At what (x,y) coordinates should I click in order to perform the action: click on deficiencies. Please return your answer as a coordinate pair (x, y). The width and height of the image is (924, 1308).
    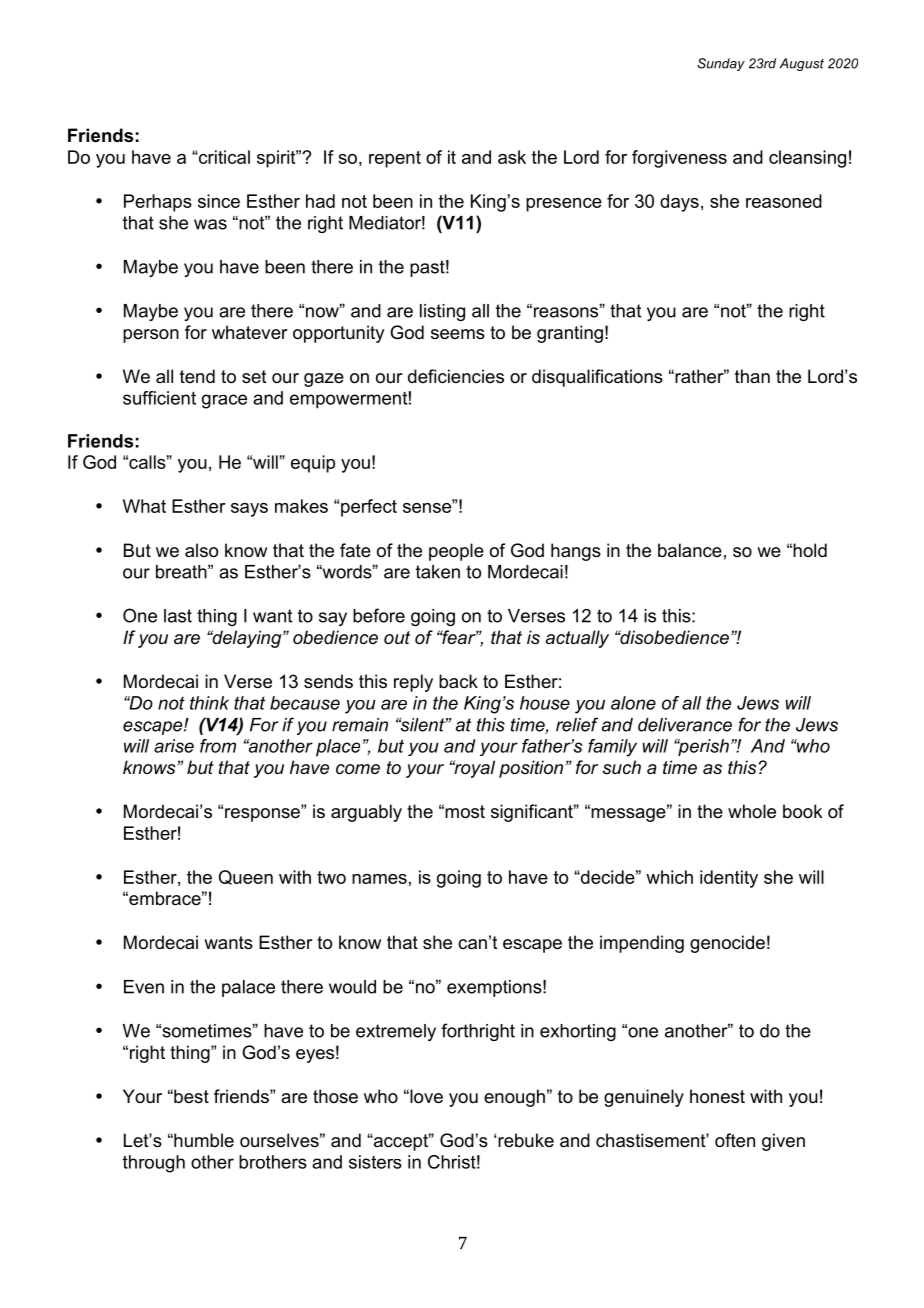
    Looking at the image, I should click on (456, 376).
